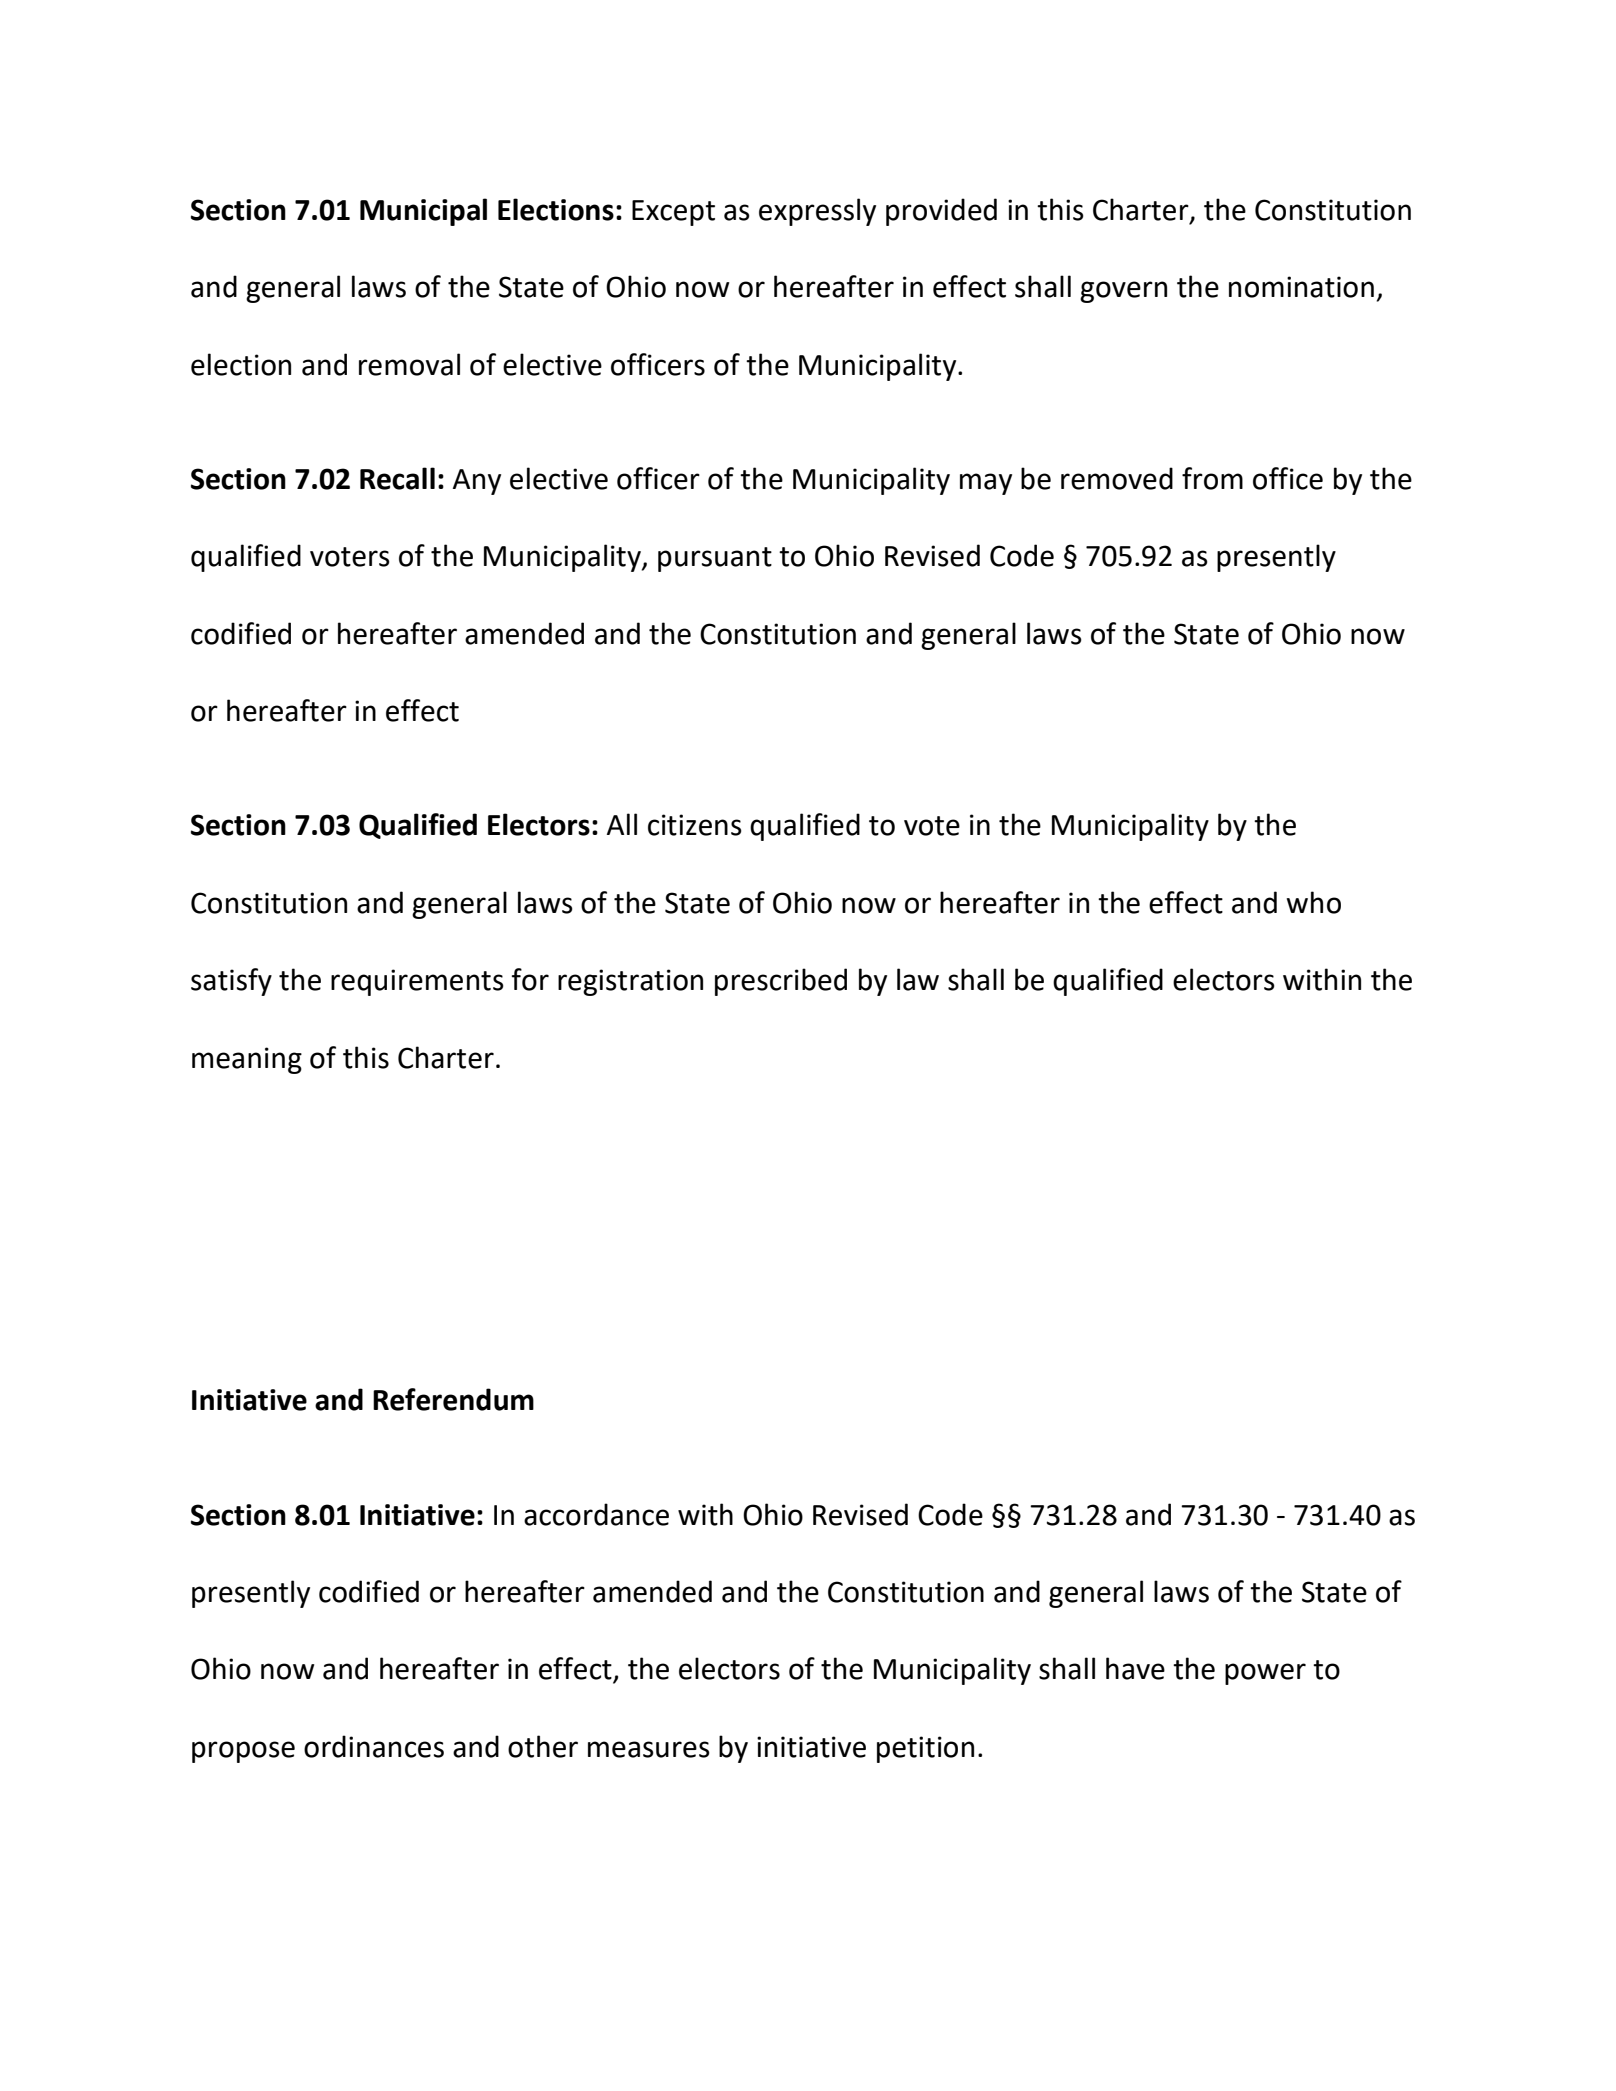 Image resolution: width=1616 pixels, height=2091 pixels. I want to click on meaning, so click(247, 1060).
